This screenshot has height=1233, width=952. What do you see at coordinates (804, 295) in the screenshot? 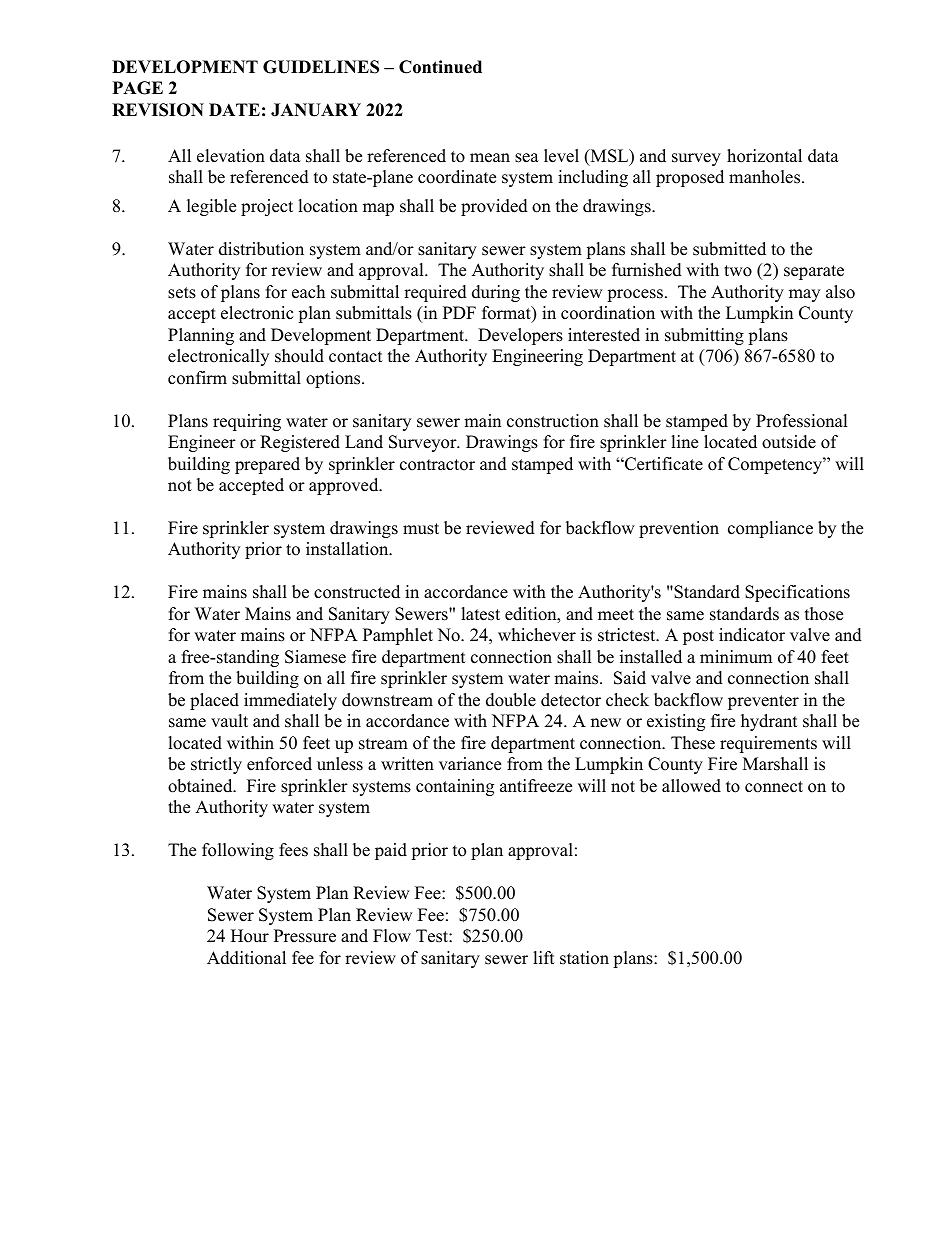
I see `may` at bounding box center [804, 295].
